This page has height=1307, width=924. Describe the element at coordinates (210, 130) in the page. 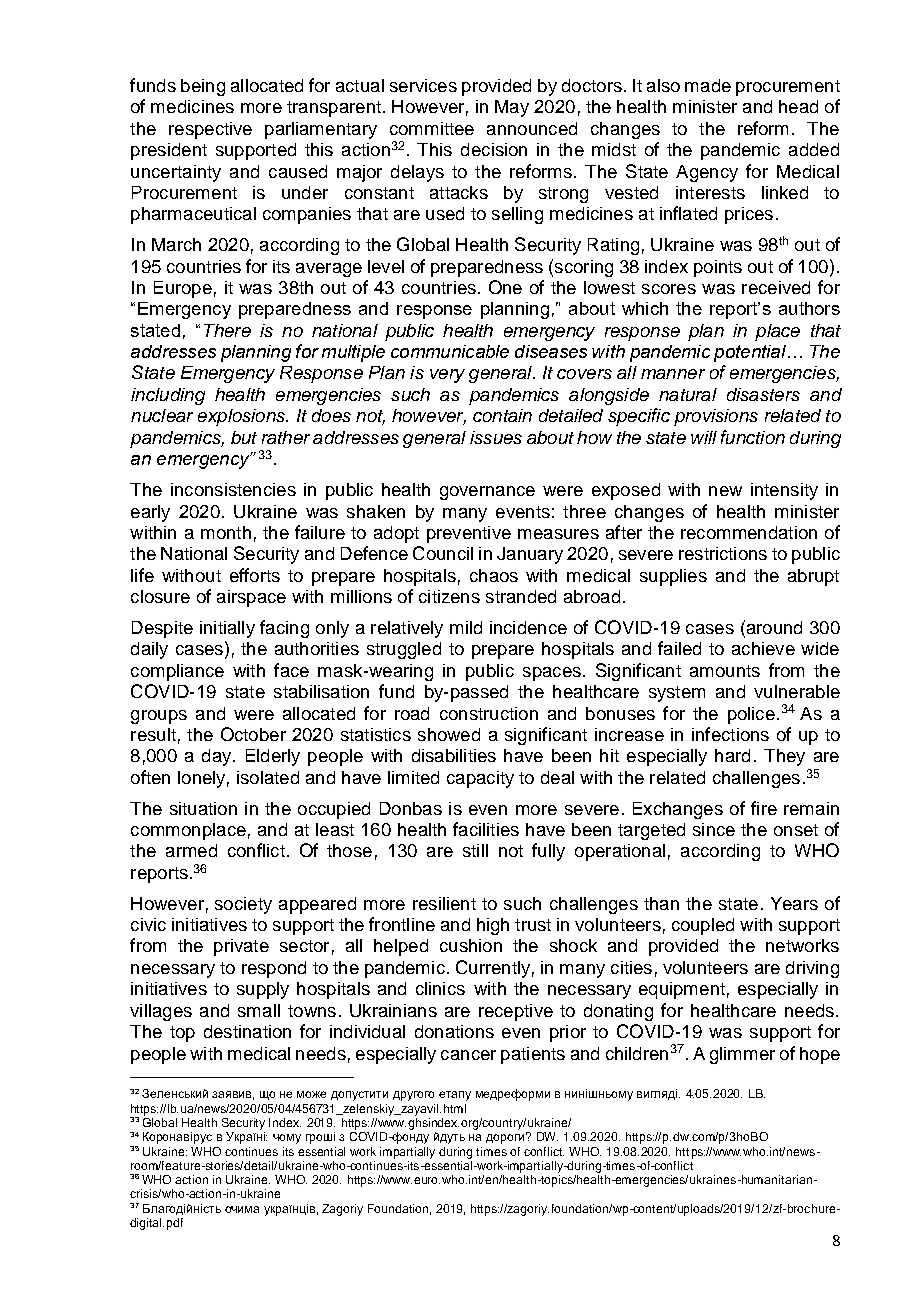

I see `respective` at that location.
